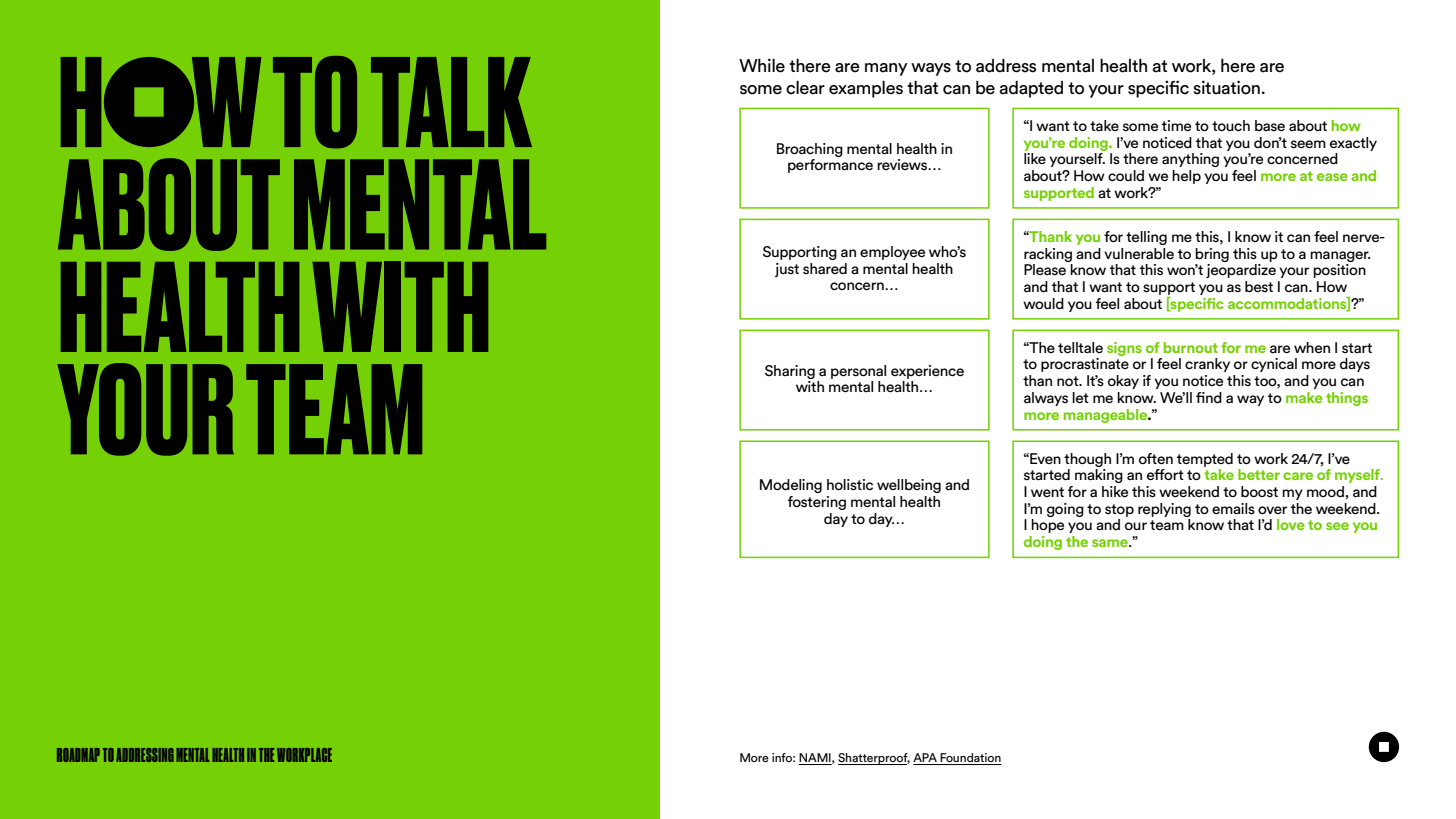 The image size is (1456, 819). What do you see at coordinates (1226, 87) in the image?
I see `situation` at bounding box center [1226, 87].
